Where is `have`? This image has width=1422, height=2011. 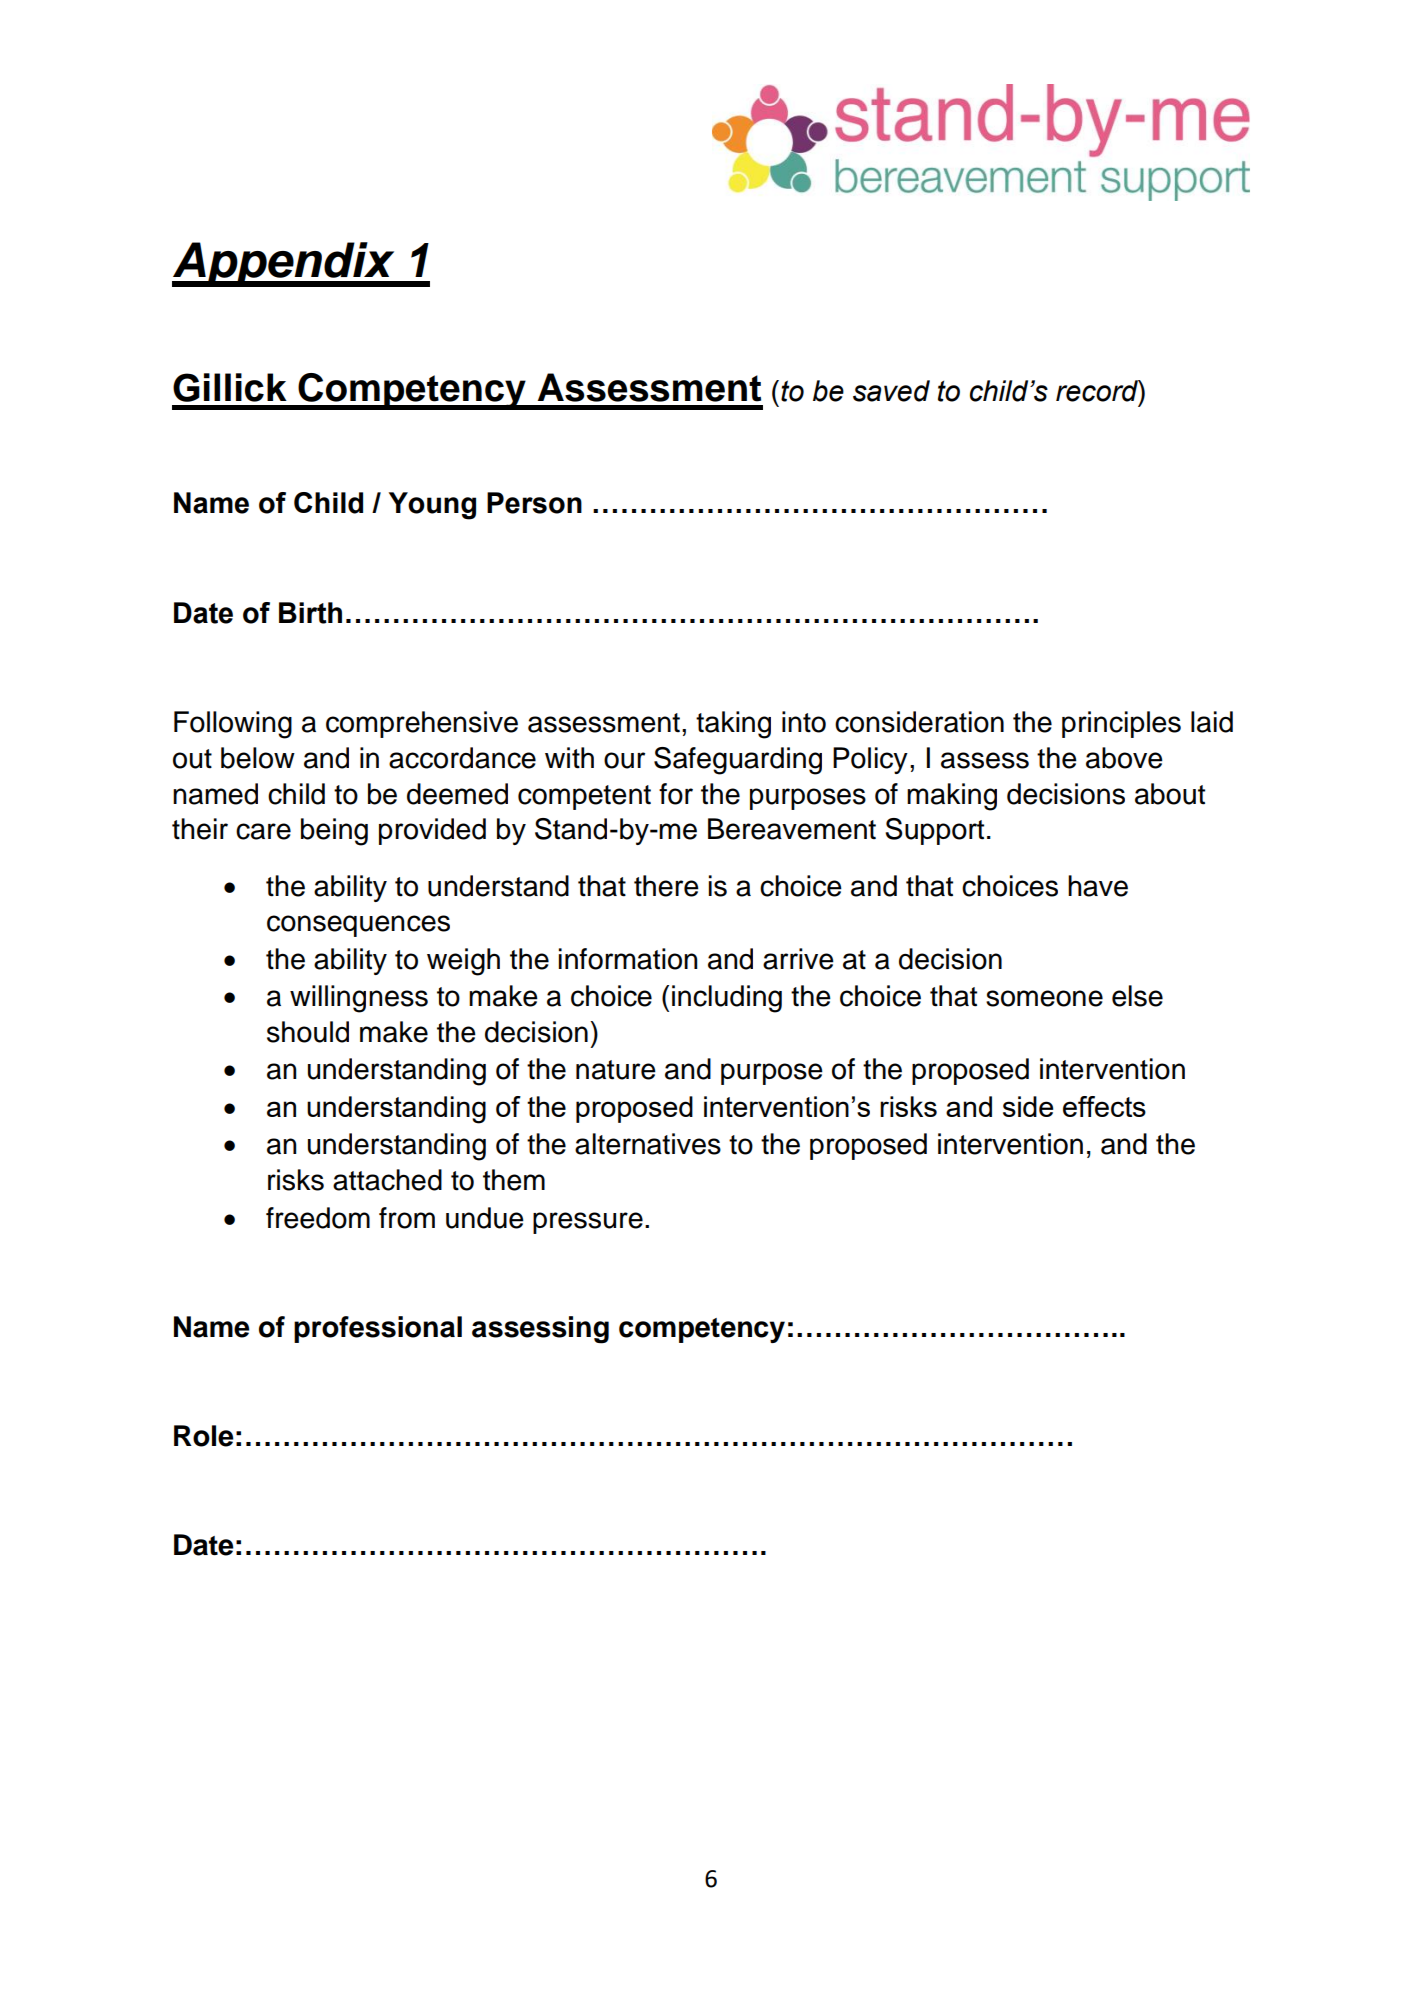 have is located at coordinates (1098, 886).
